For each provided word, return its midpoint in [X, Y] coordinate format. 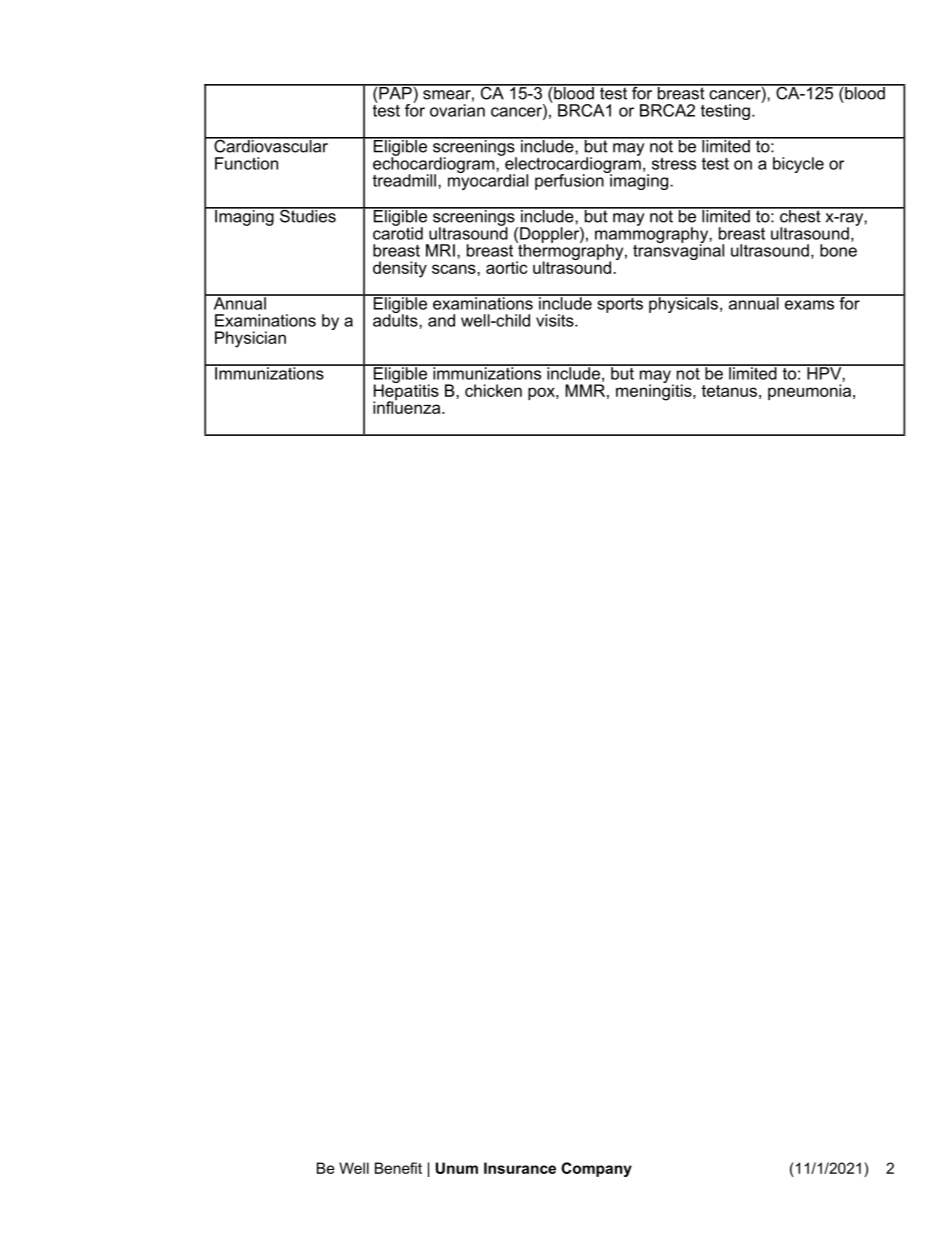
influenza [408, 406]
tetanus [729, 391]
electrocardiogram [572, 165]
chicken [493, 390]
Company [596, 1169]
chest [800, 215]
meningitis [655, 391]
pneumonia [811, 392]
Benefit [398, 1168]
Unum [457, 1168]
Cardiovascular [271, 145]
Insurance [520, 1168]
